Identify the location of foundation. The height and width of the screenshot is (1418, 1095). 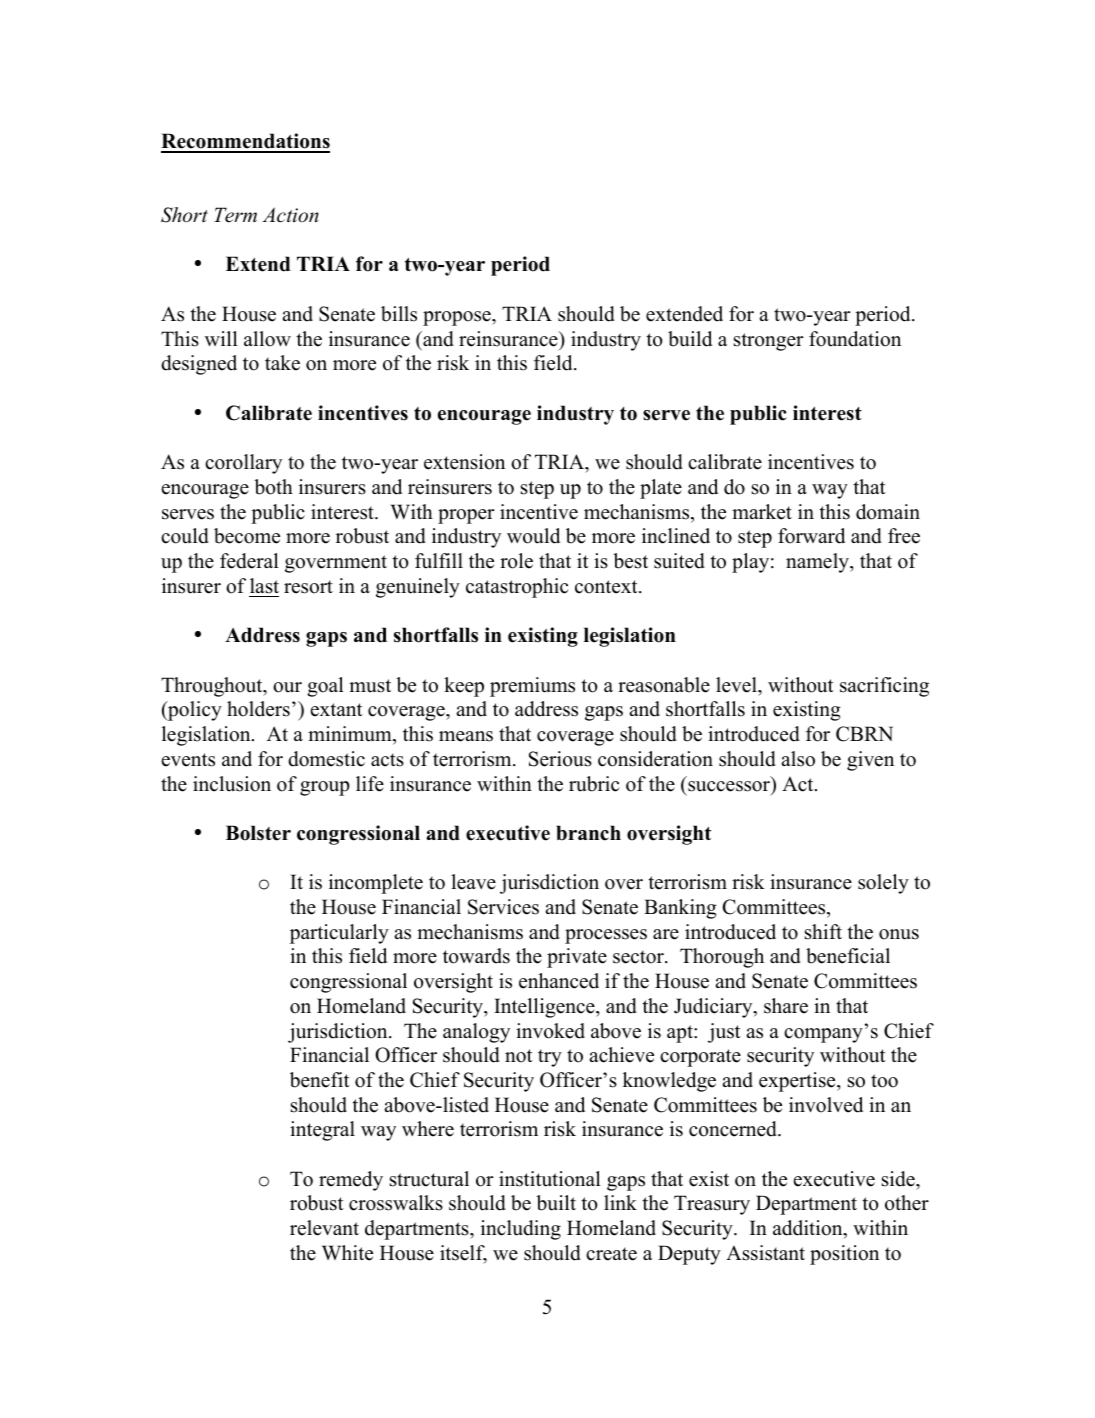
(855, 339).
